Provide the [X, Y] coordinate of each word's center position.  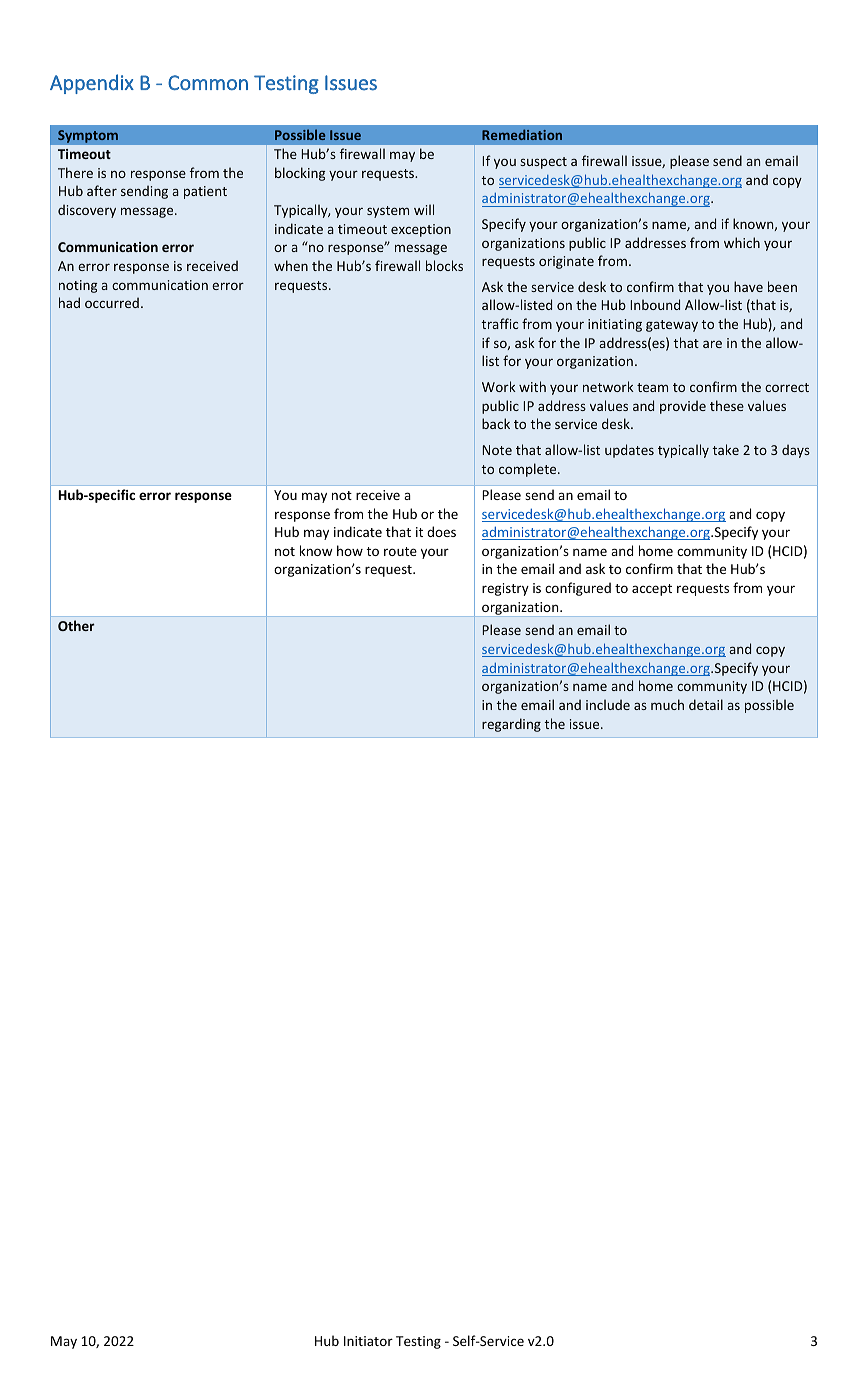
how [350, 550]
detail [706, 704]
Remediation [522, 134]
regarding [511, 725]
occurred [112, 302]
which [742, 242]
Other [76, 625]
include [608, 704]
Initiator [368, 1341]
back [496, 423]
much [667, 704]
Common [208, 83]
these [727, 405]
